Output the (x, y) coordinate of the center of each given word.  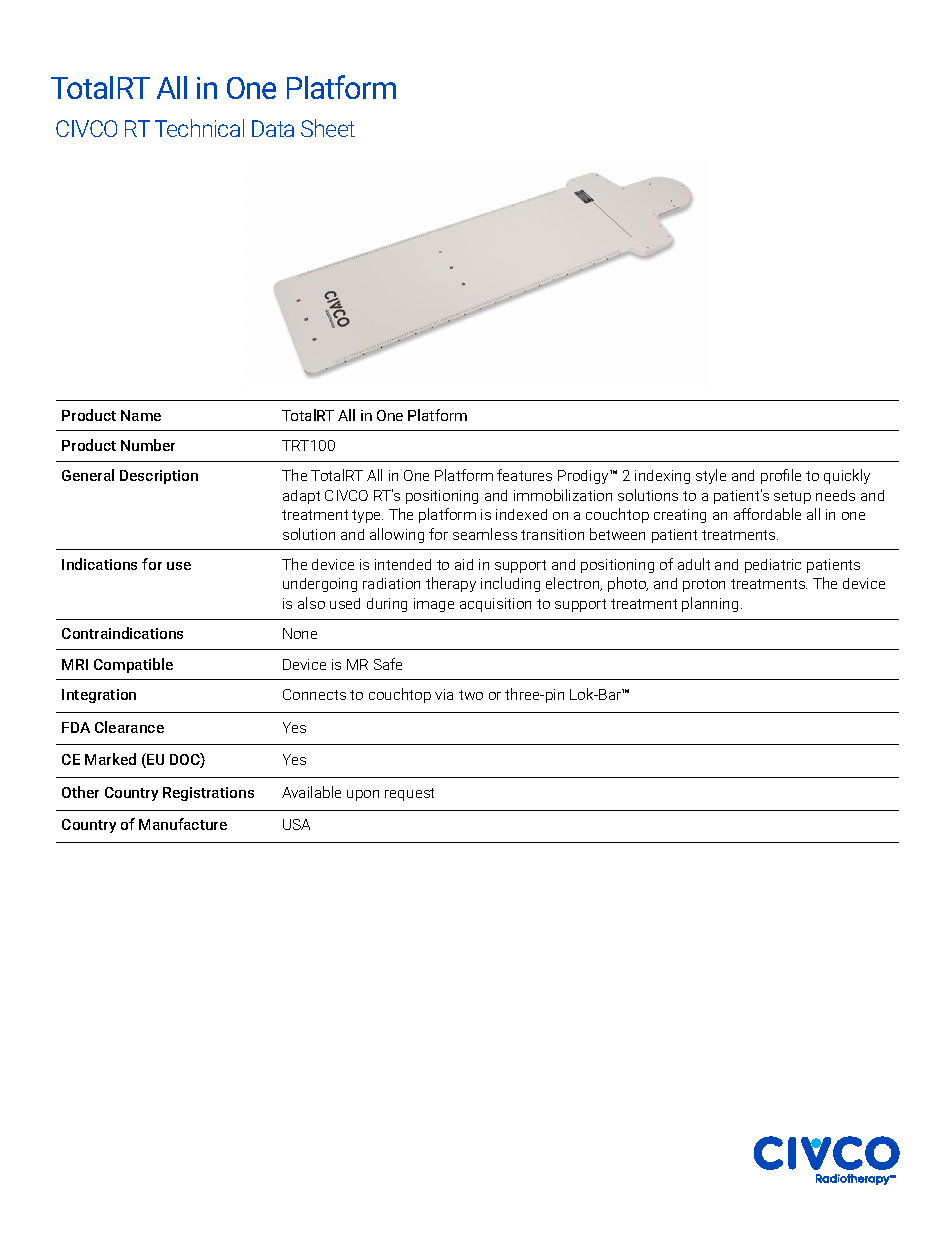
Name (141, 415)
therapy (451, 584)
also (311, 603)
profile (781, 476)
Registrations (208, 794)
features (524, 475)
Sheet (328, 128)
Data (273, 128)
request (409, 794)
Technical (199, 128)
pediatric (773, 566)
